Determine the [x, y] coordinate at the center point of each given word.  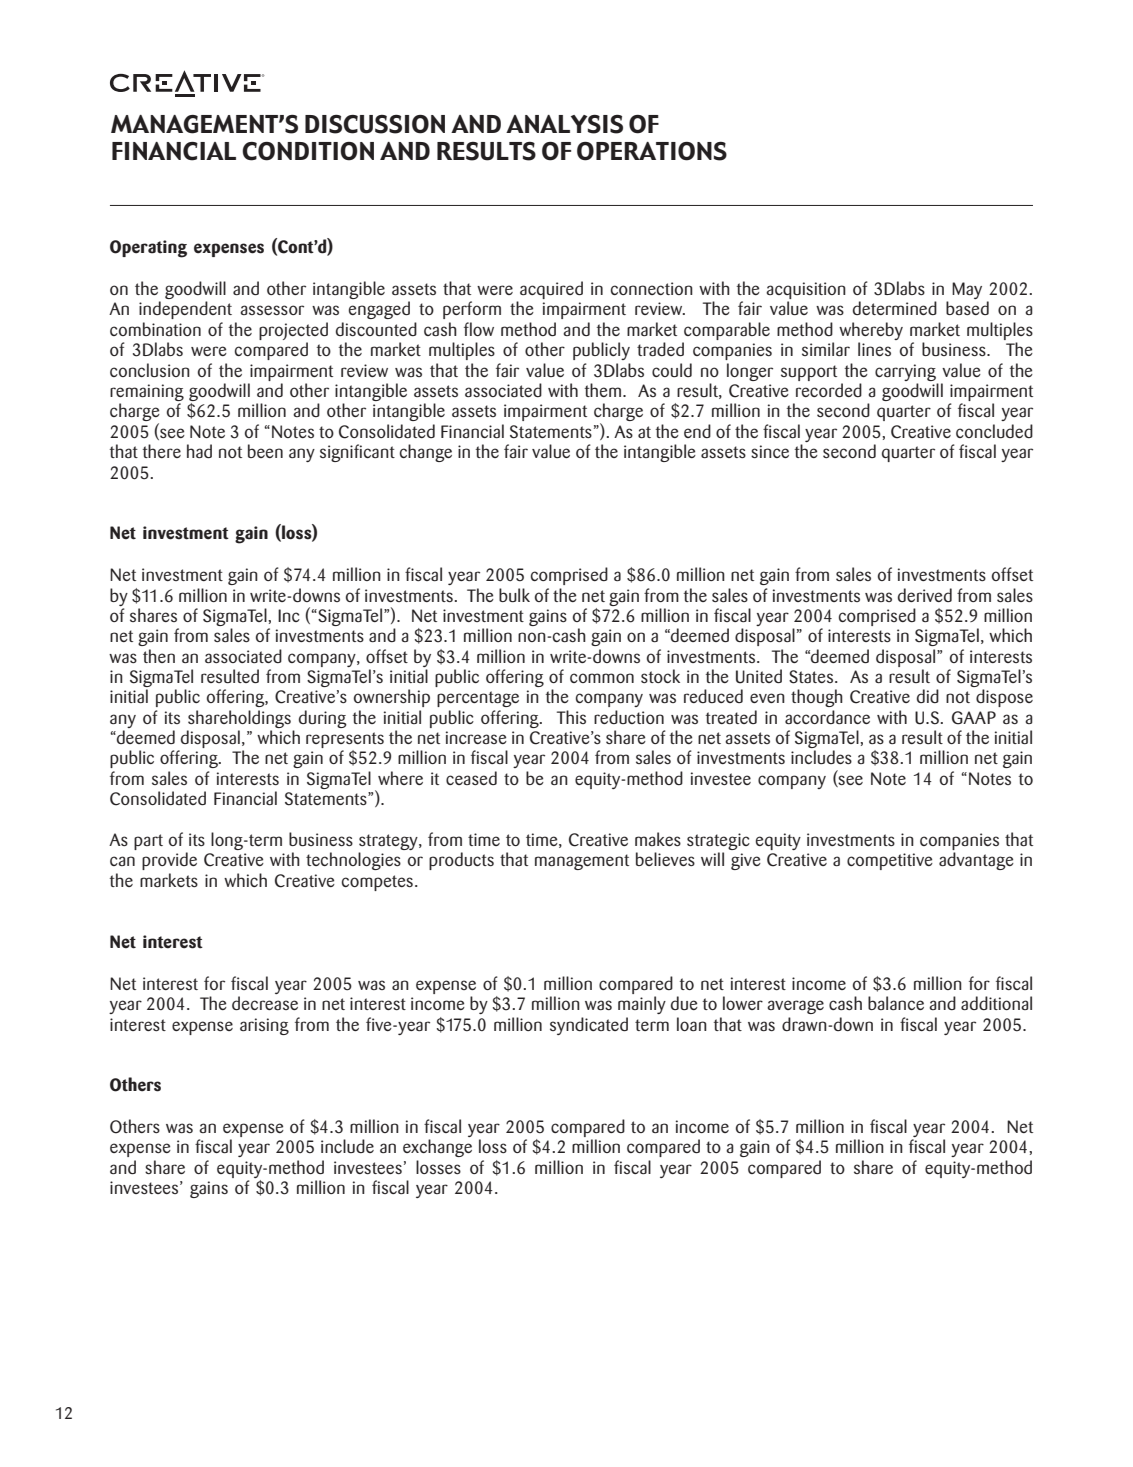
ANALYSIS [564, 124]
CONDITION [308, 151]
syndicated [589, 1026]
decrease [265, 1003]
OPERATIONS [652, 151]
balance [896, 1003]
